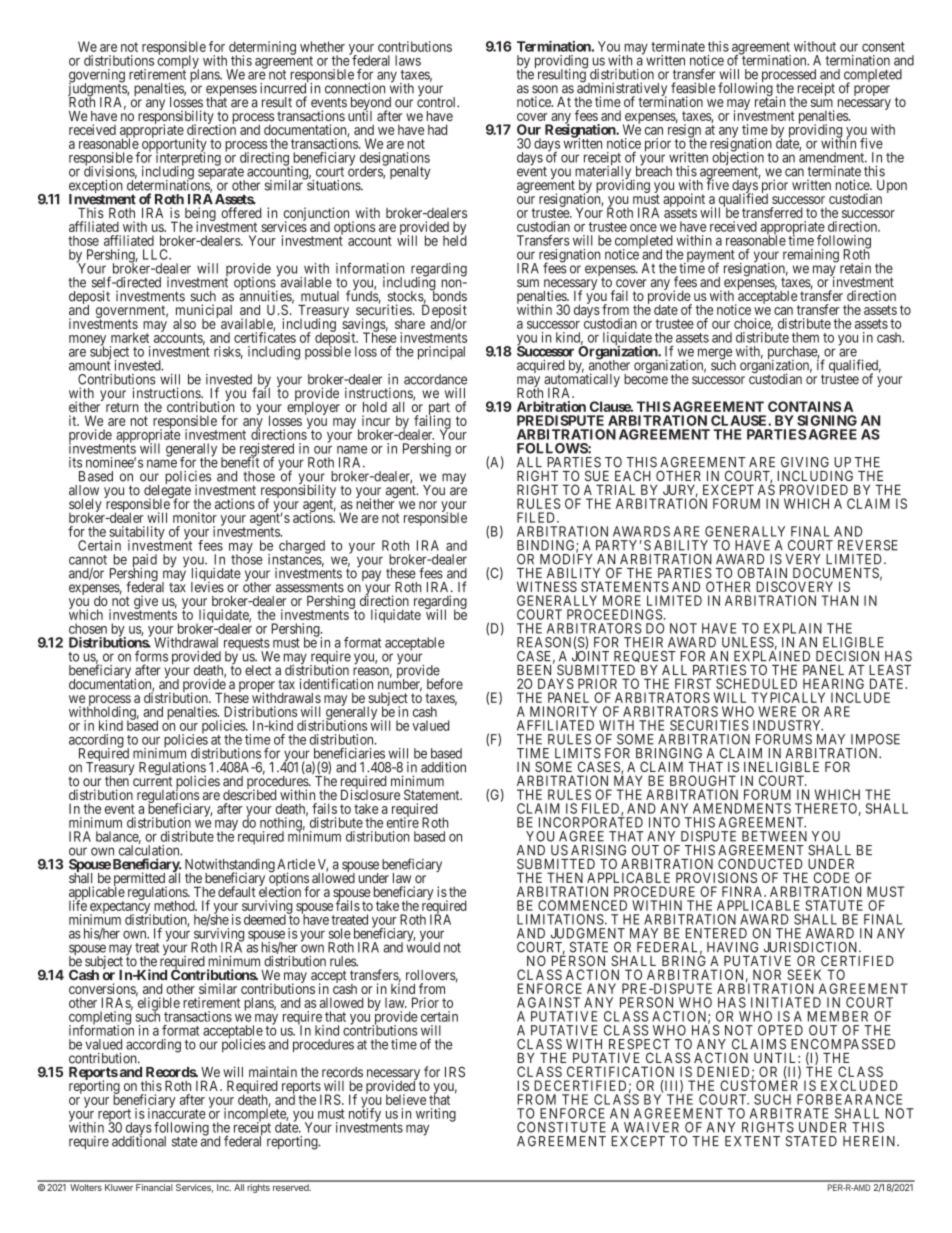 The width and height of the screenshot is (952, 1233). What do you see at coordinates (435, 379) in the screenshot?
I see `accordance` at bounding box center [435, 379].
